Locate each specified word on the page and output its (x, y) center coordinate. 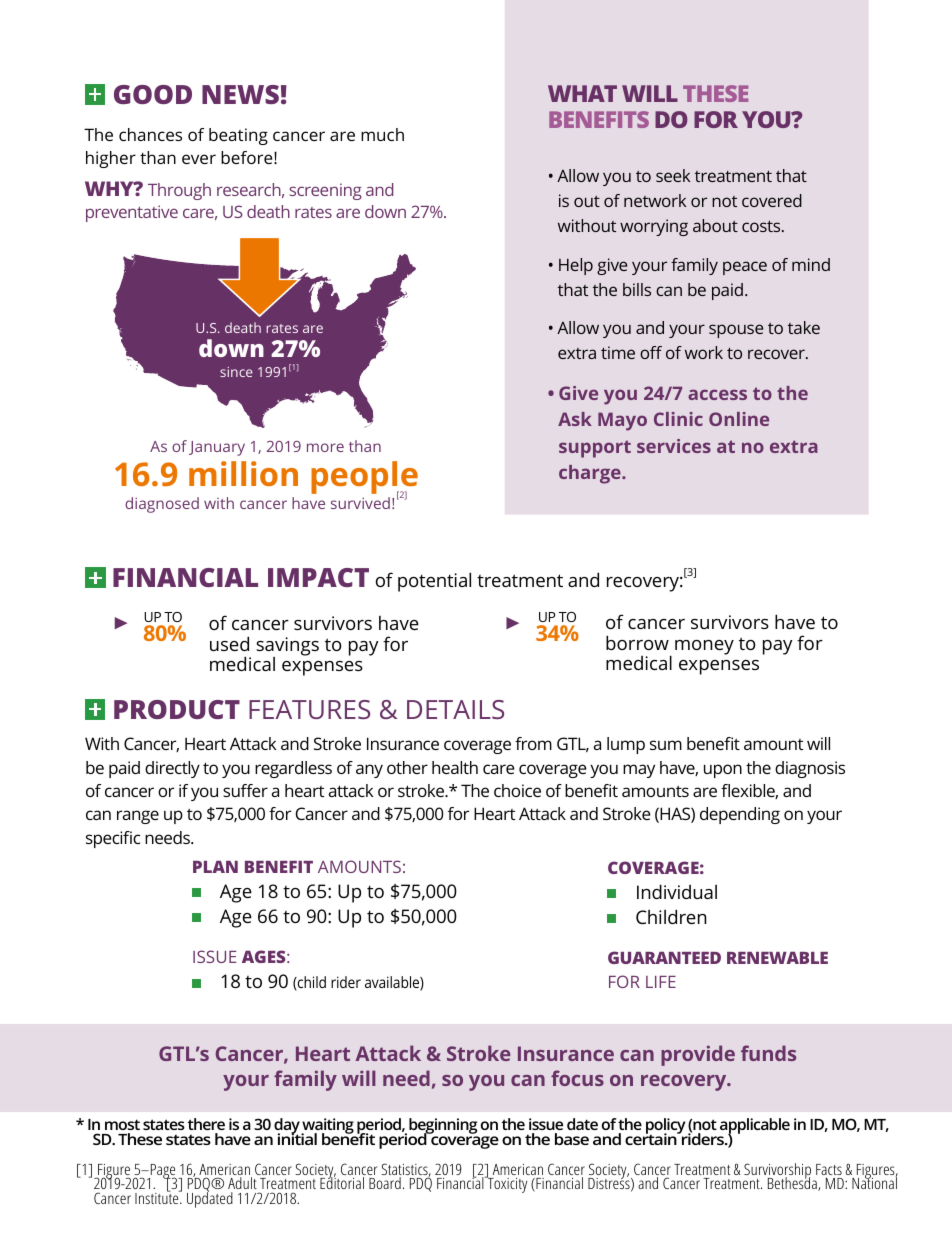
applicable (754, 1127)
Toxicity (506, 1184)
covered (772, 200)
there (206, 1124)
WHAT (582, 93)
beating (238, 136)
